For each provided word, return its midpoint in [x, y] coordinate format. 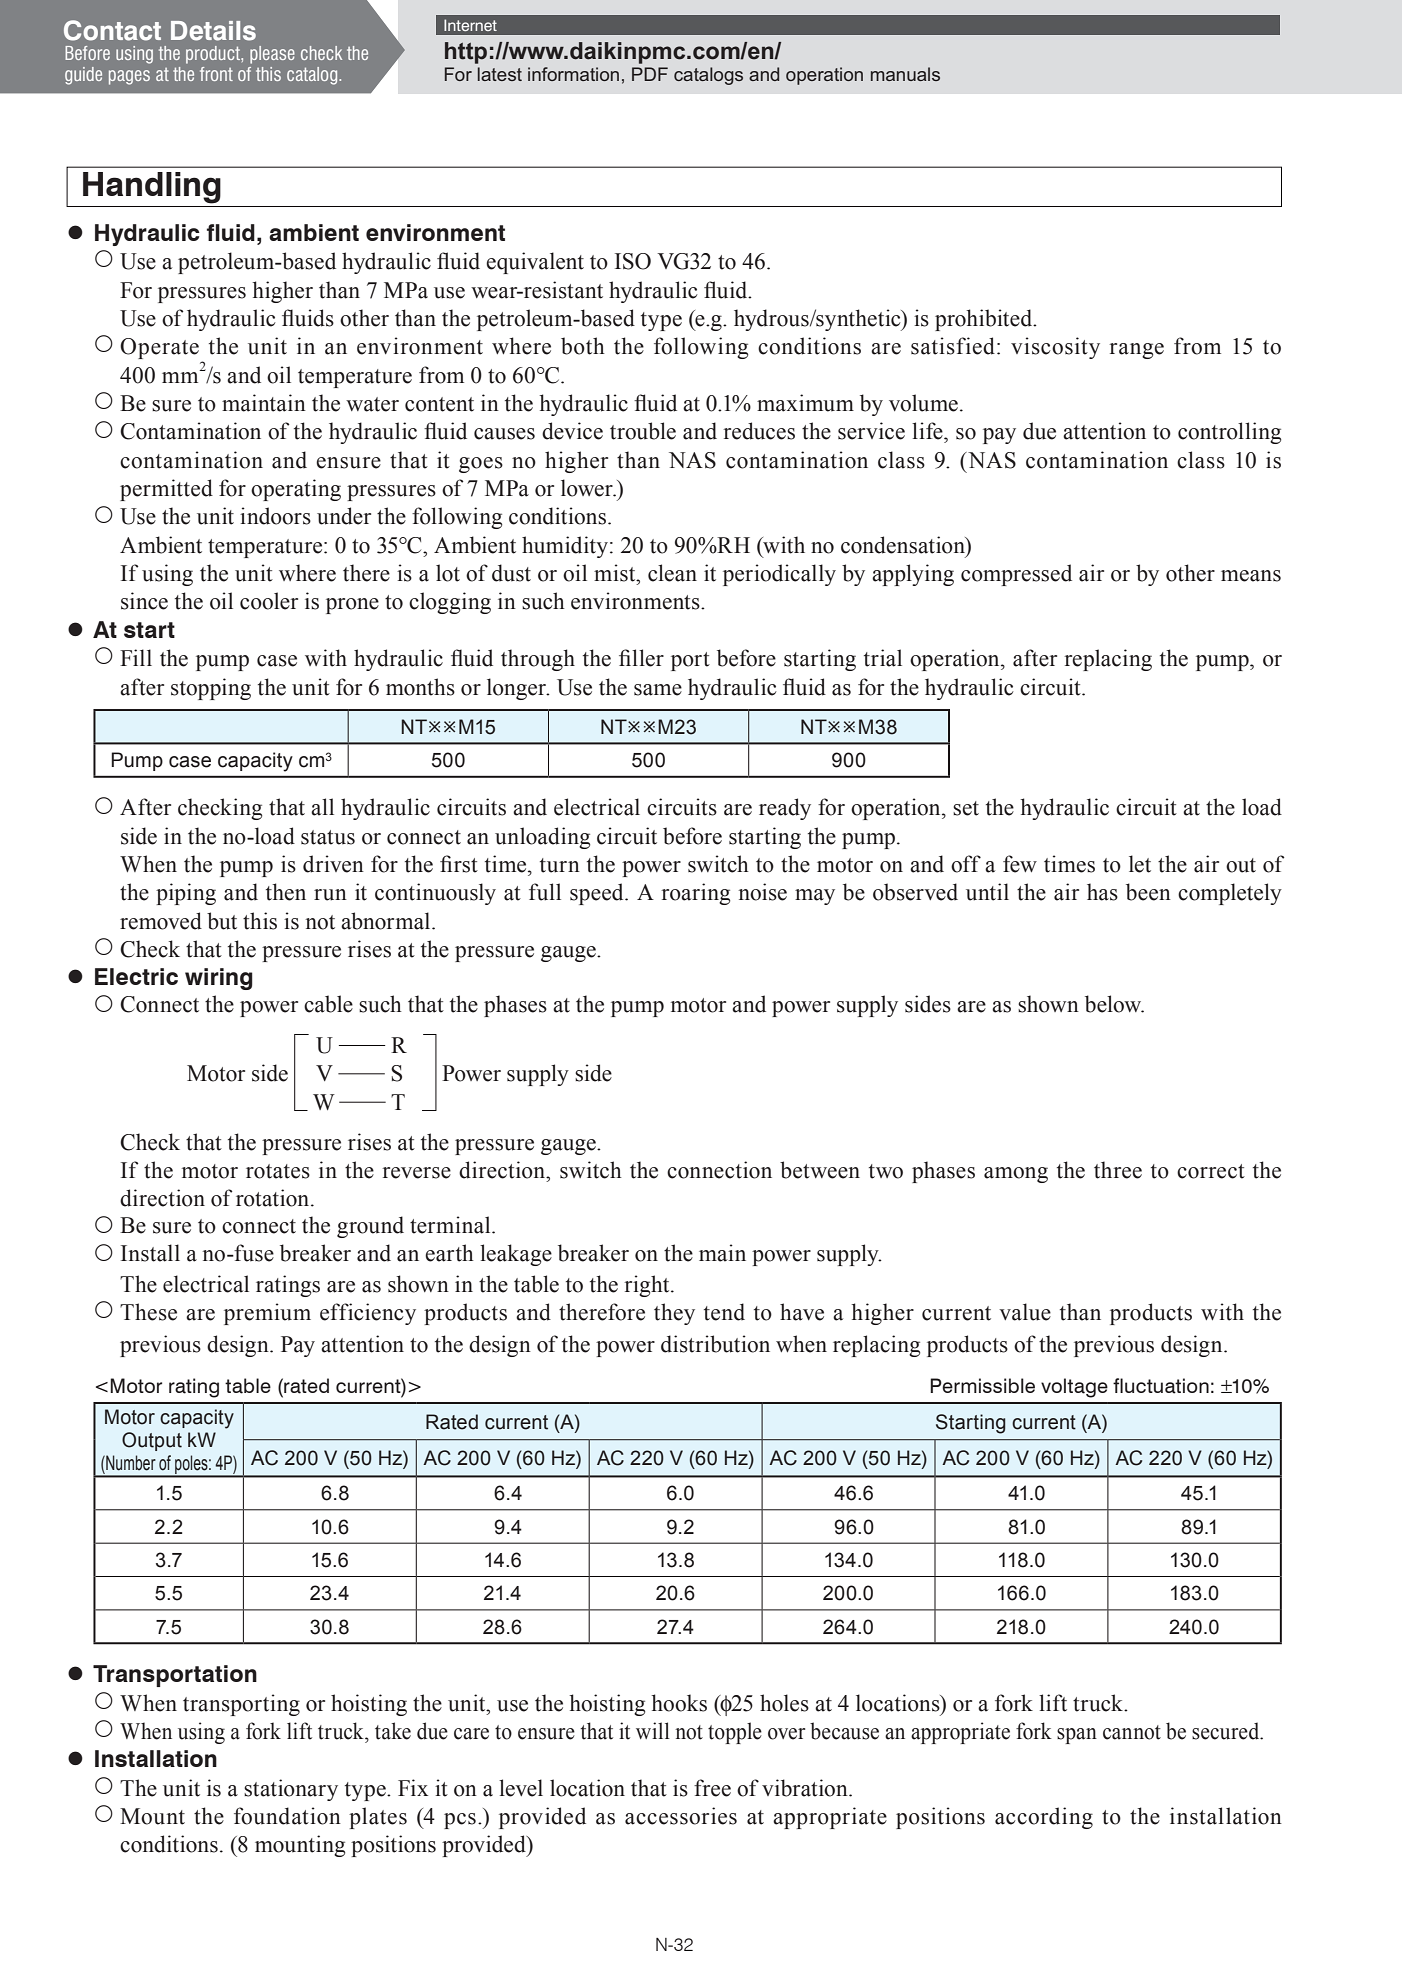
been [1148, 892]
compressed [1016, 575]
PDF [650, 74]
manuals [905, 74]
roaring [695, 894]
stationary [291, 1790]
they [674, 1314]
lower [588, 488]
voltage [1074, 1388]
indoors [275, 516]
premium [267, 1314]
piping [186, 894]
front [216, 74]
